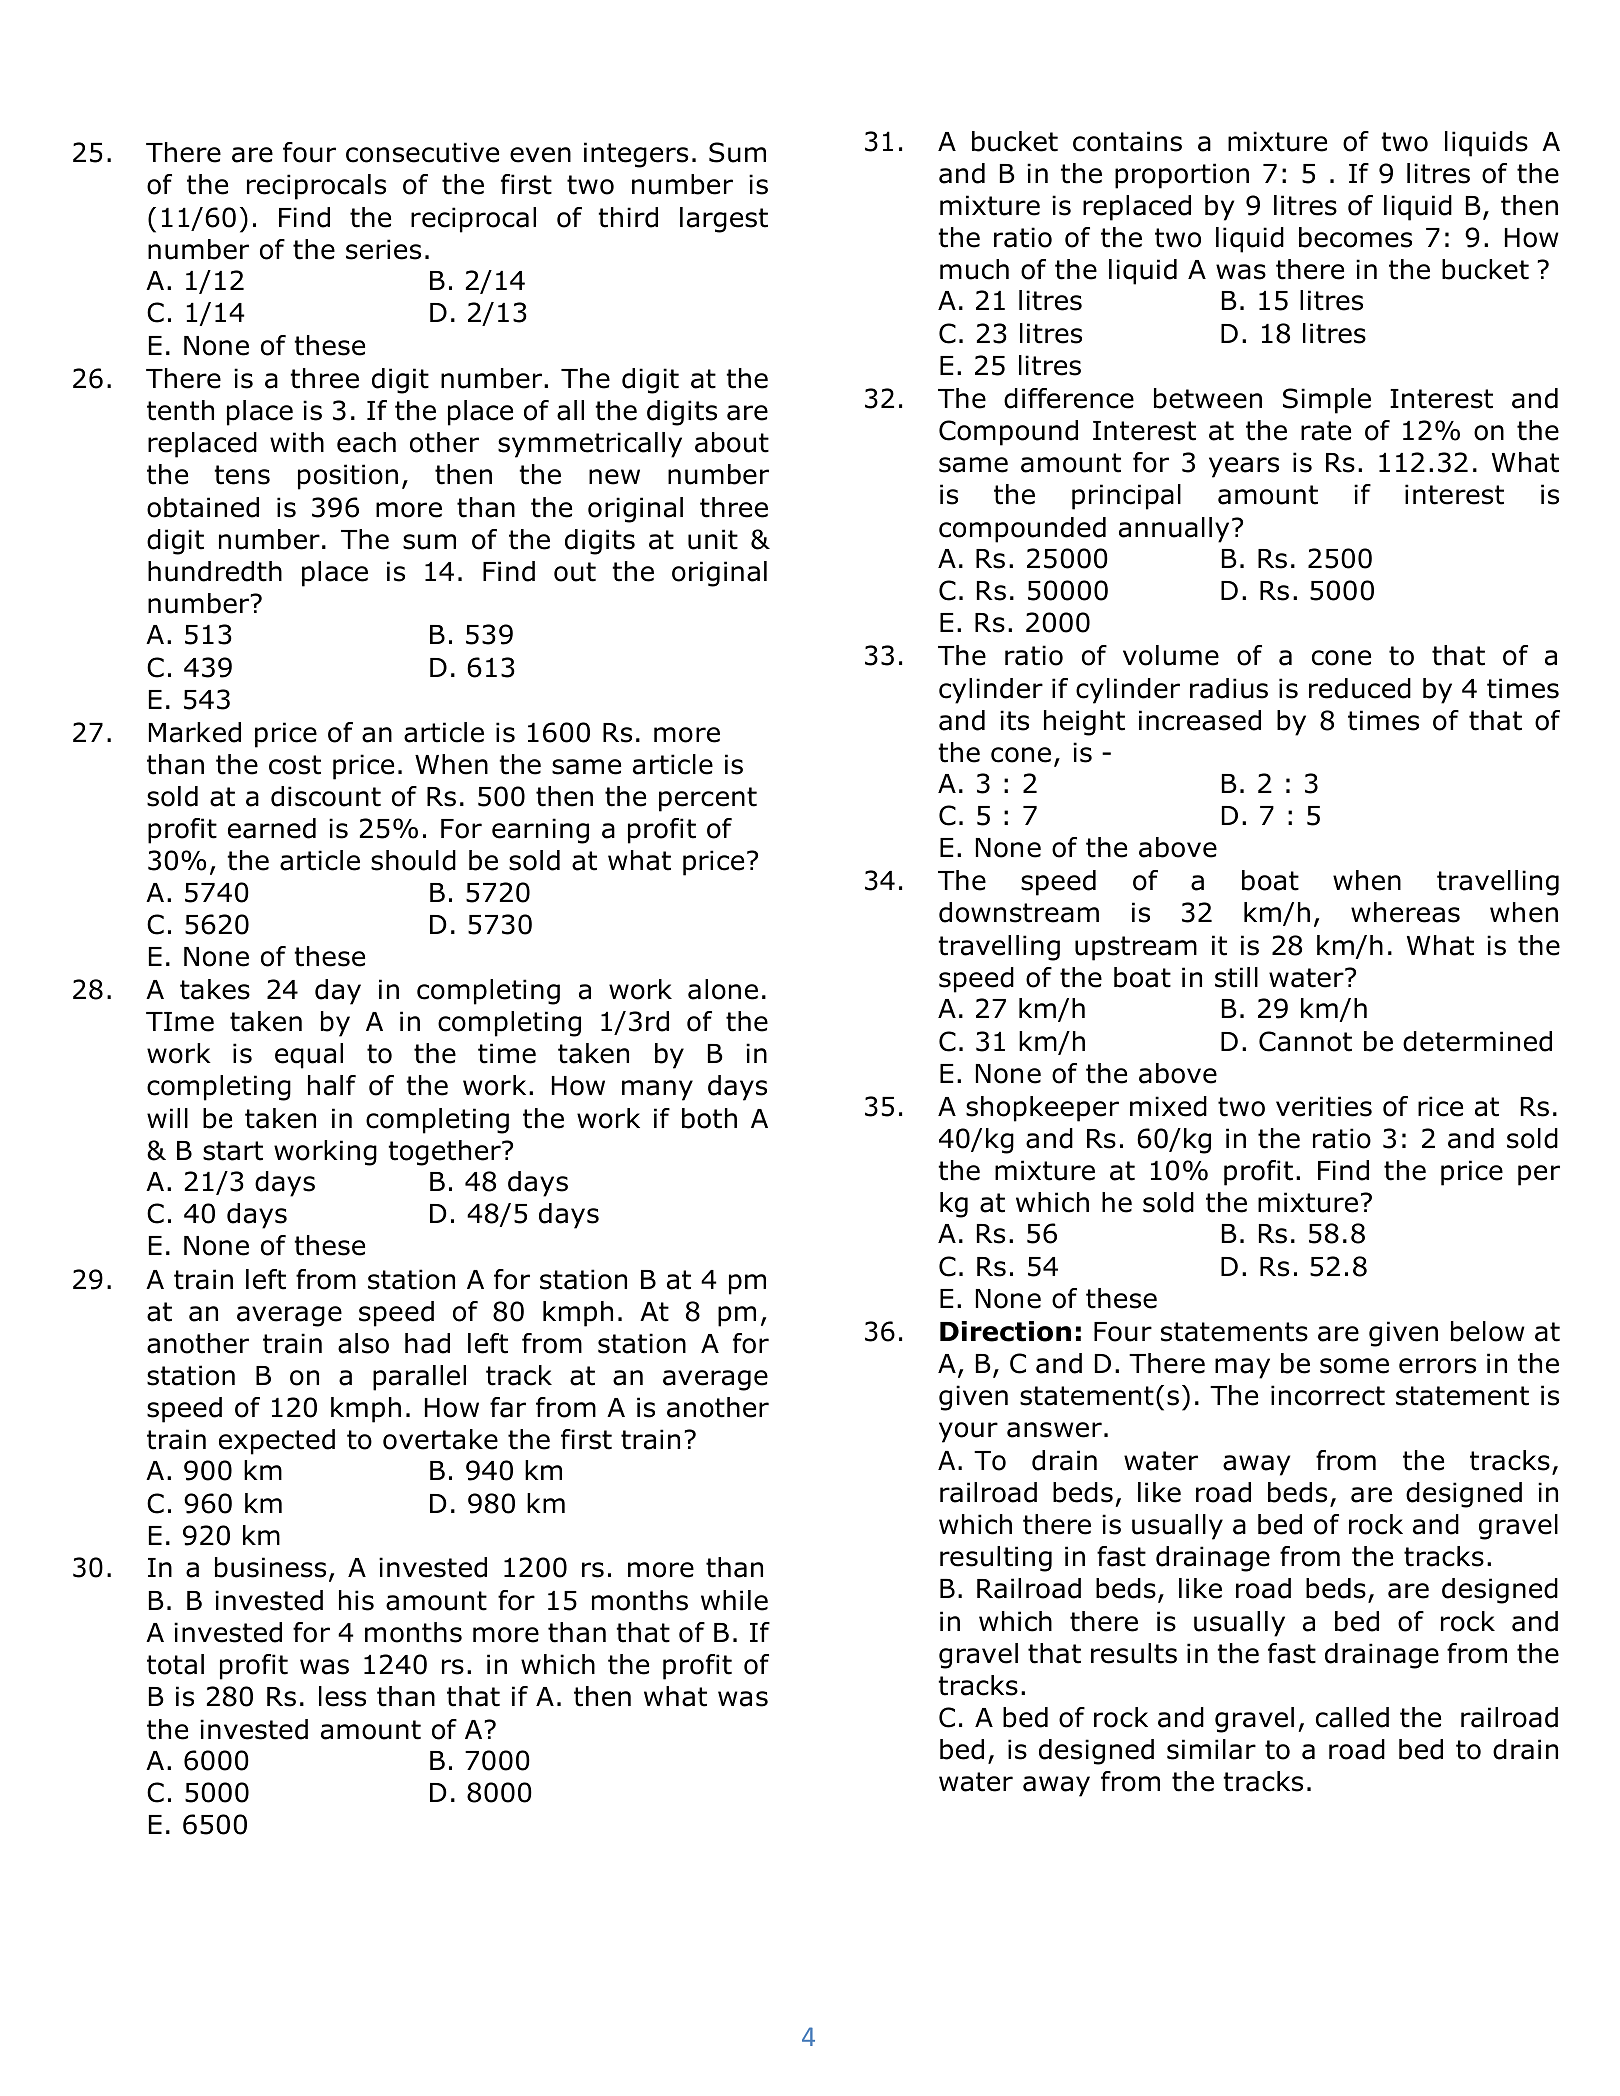 This screenshot has height=2096, width=1620. Describe the element at coordinates (1405, 912) in the screenshot. I see `whereas` at that location.
